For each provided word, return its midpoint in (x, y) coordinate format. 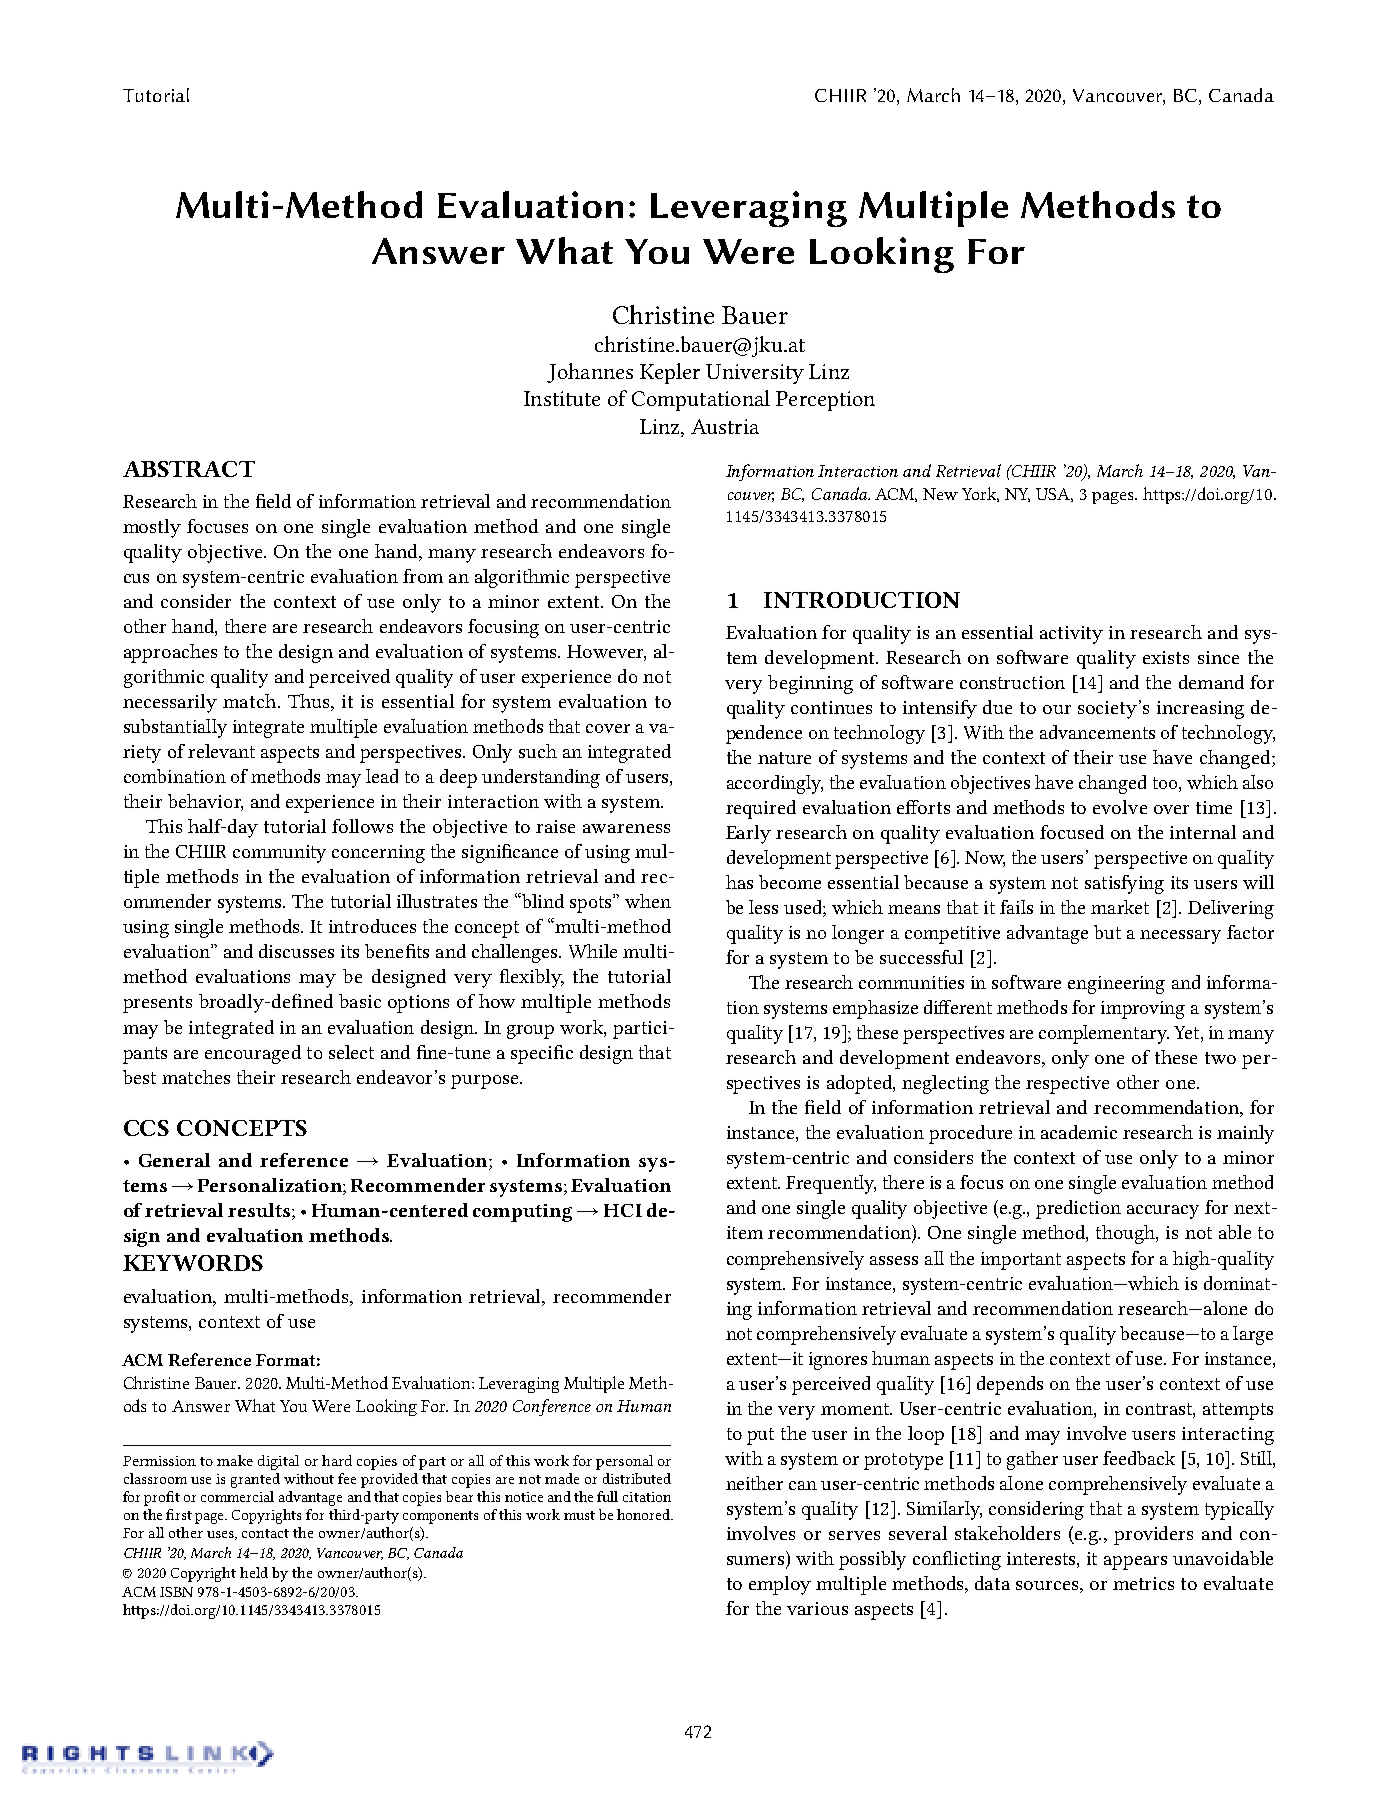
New (940, 494)
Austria (725, 426)
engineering (1116, 985)
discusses (296, 951)
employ (780, 1585)
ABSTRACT (189, 469)
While (593, 951)
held (254, 1572)
